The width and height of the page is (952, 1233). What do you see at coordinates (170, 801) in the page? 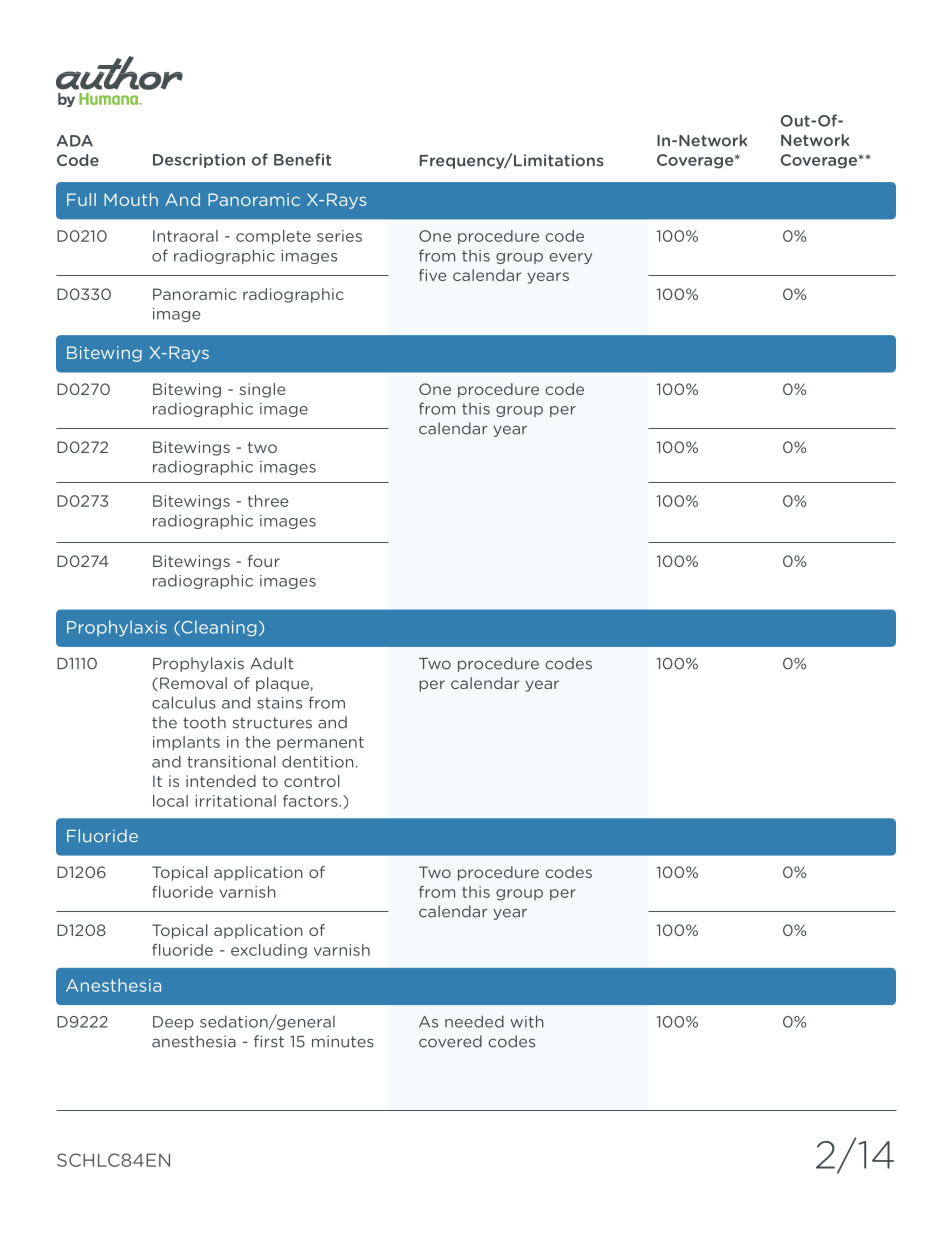
I see `local` at bounding box center [170, 801].
